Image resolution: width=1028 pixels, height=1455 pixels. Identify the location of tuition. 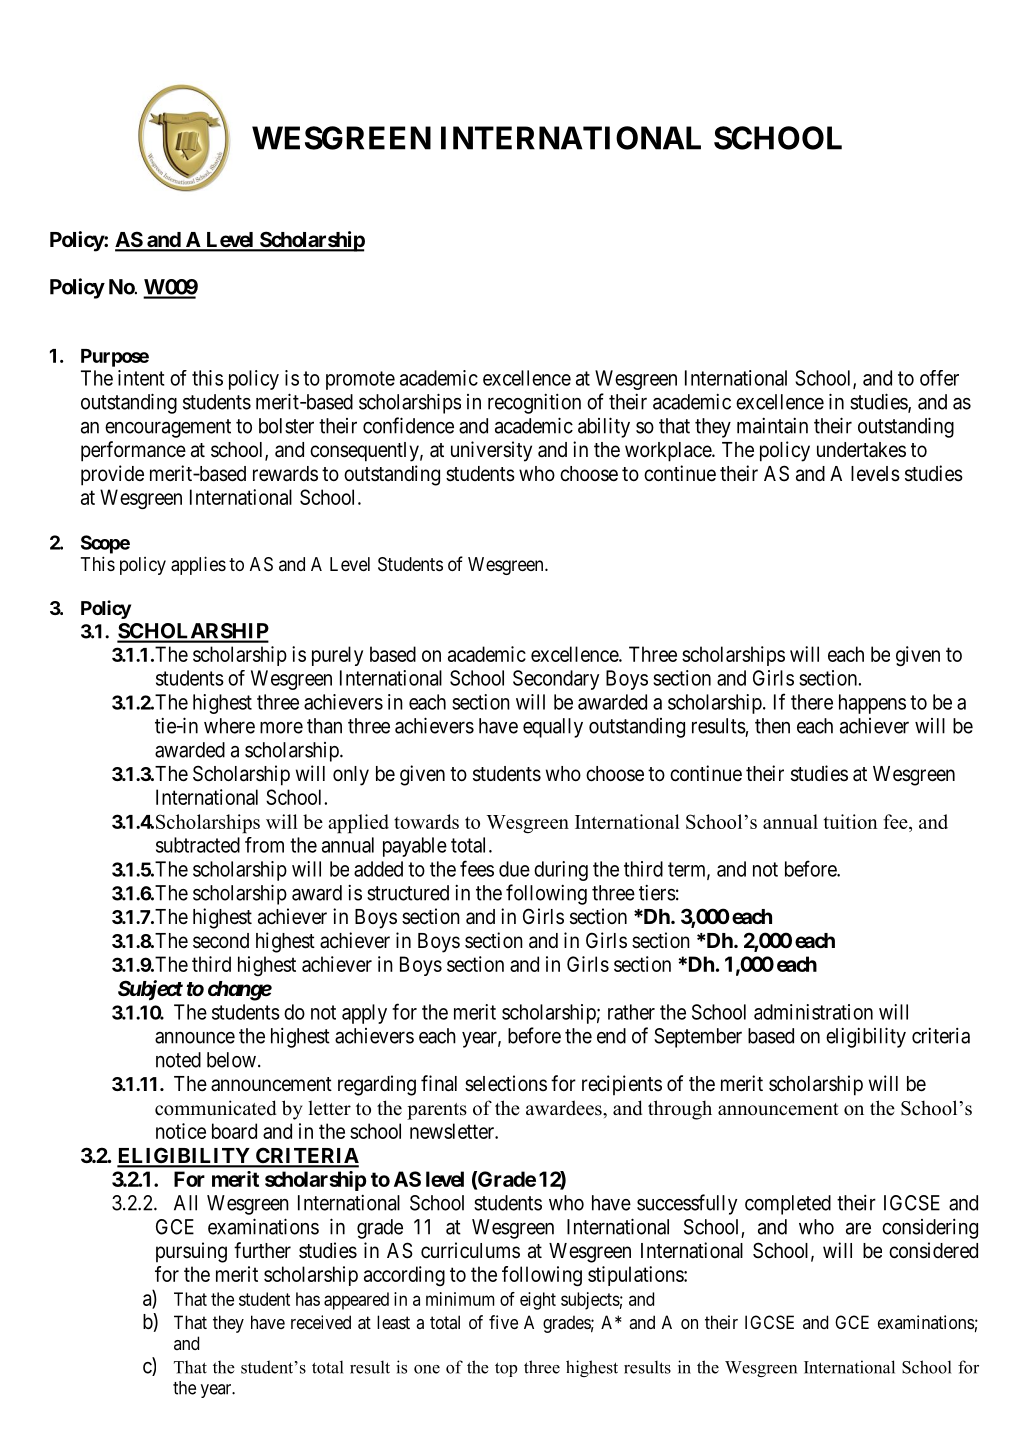
(851, 821).
